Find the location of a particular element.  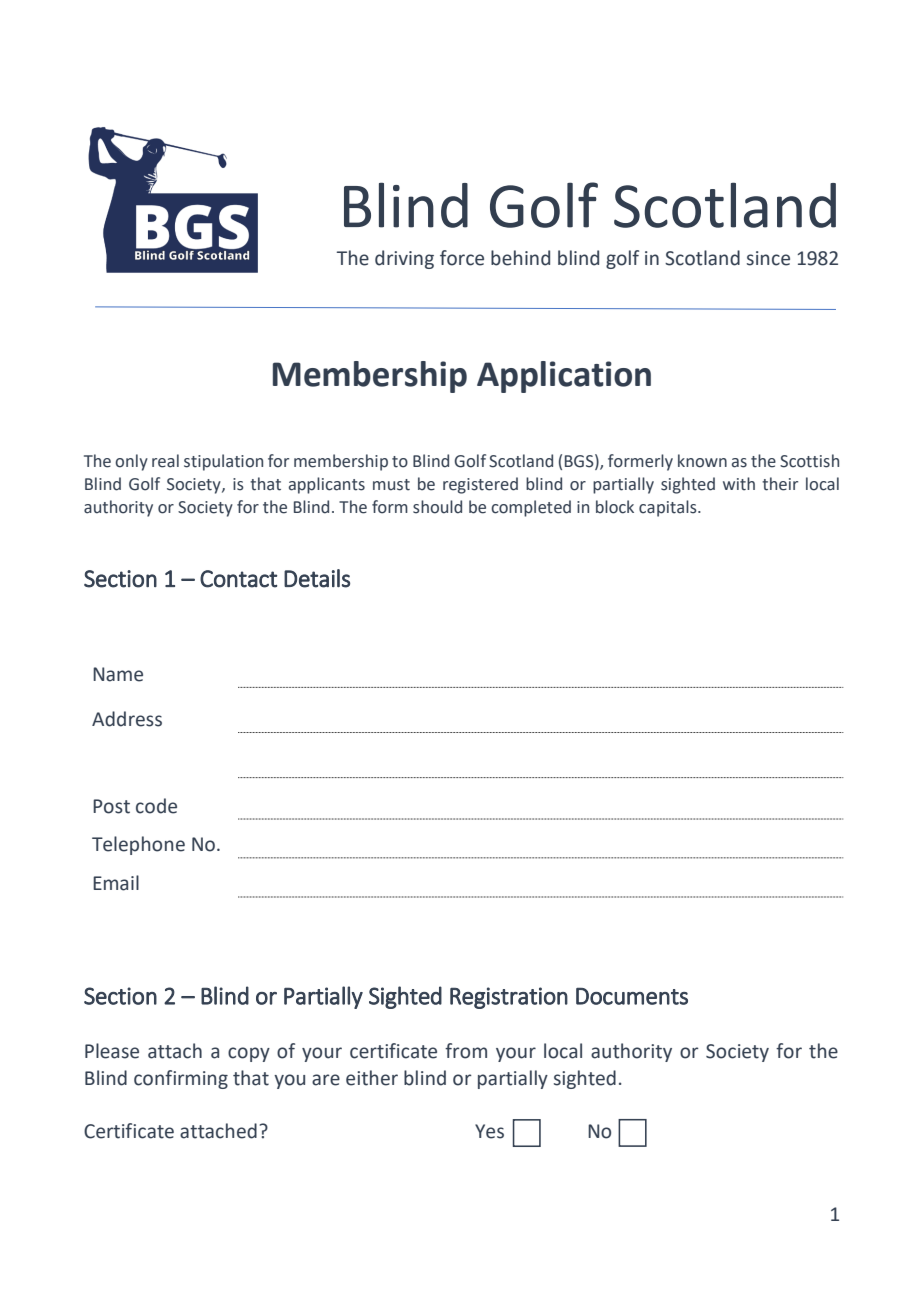

Yes is located at coordinates (489, 1131).
